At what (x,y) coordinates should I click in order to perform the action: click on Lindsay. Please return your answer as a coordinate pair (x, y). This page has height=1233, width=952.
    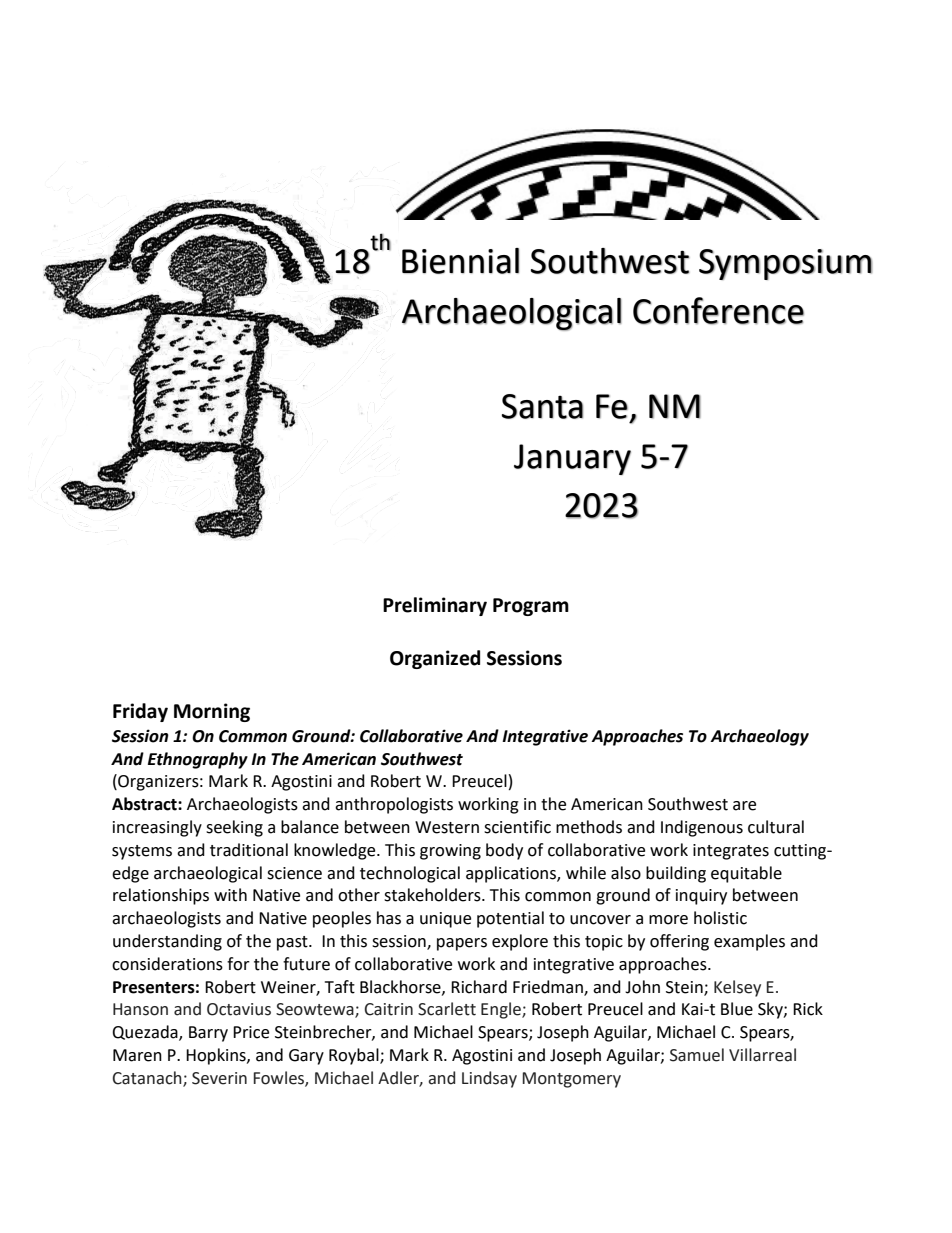
    Looking at the image, I should click on (489, 1079).
